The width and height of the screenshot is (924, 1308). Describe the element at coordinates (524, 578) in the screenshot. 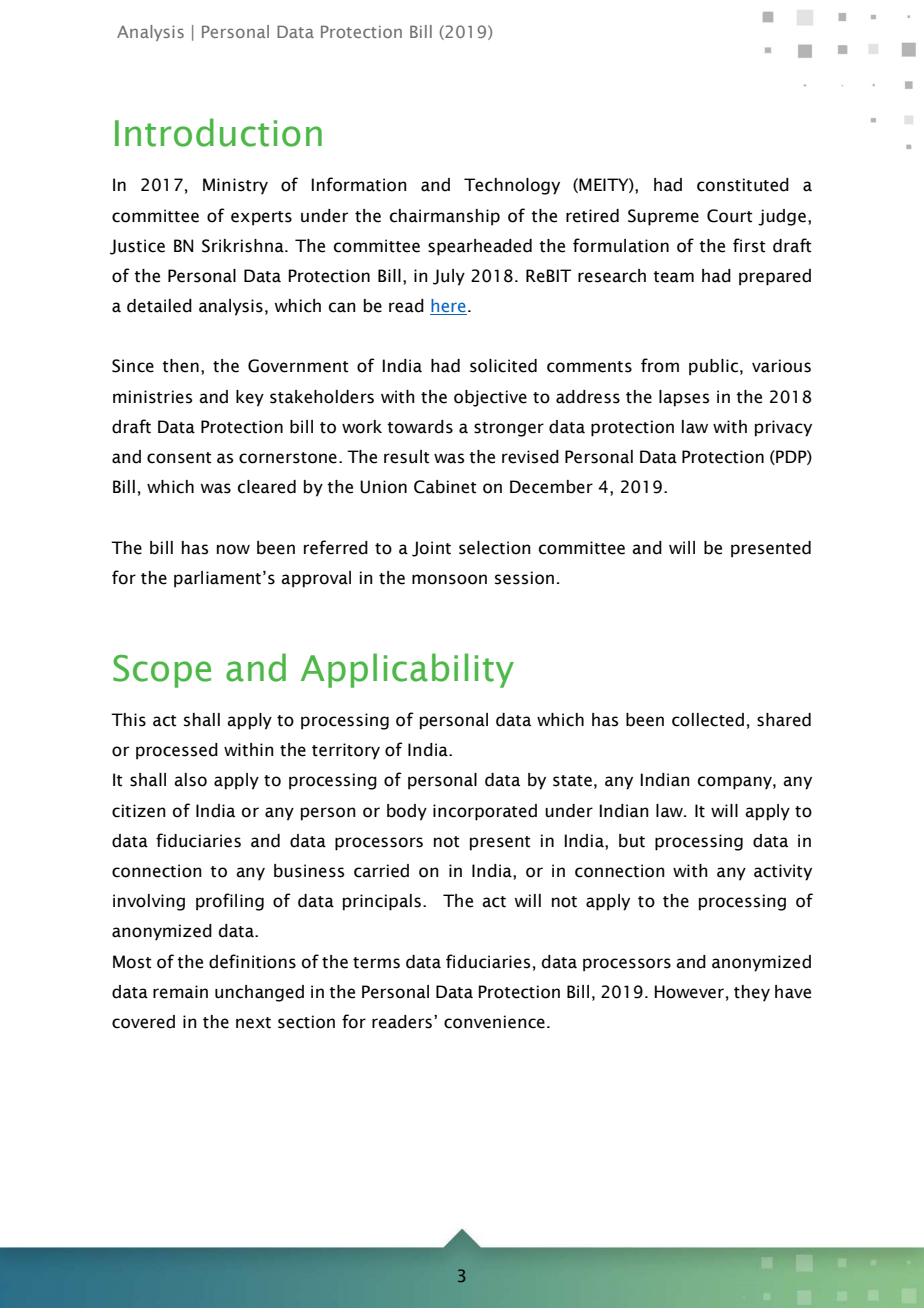

I see `session` at that location.
